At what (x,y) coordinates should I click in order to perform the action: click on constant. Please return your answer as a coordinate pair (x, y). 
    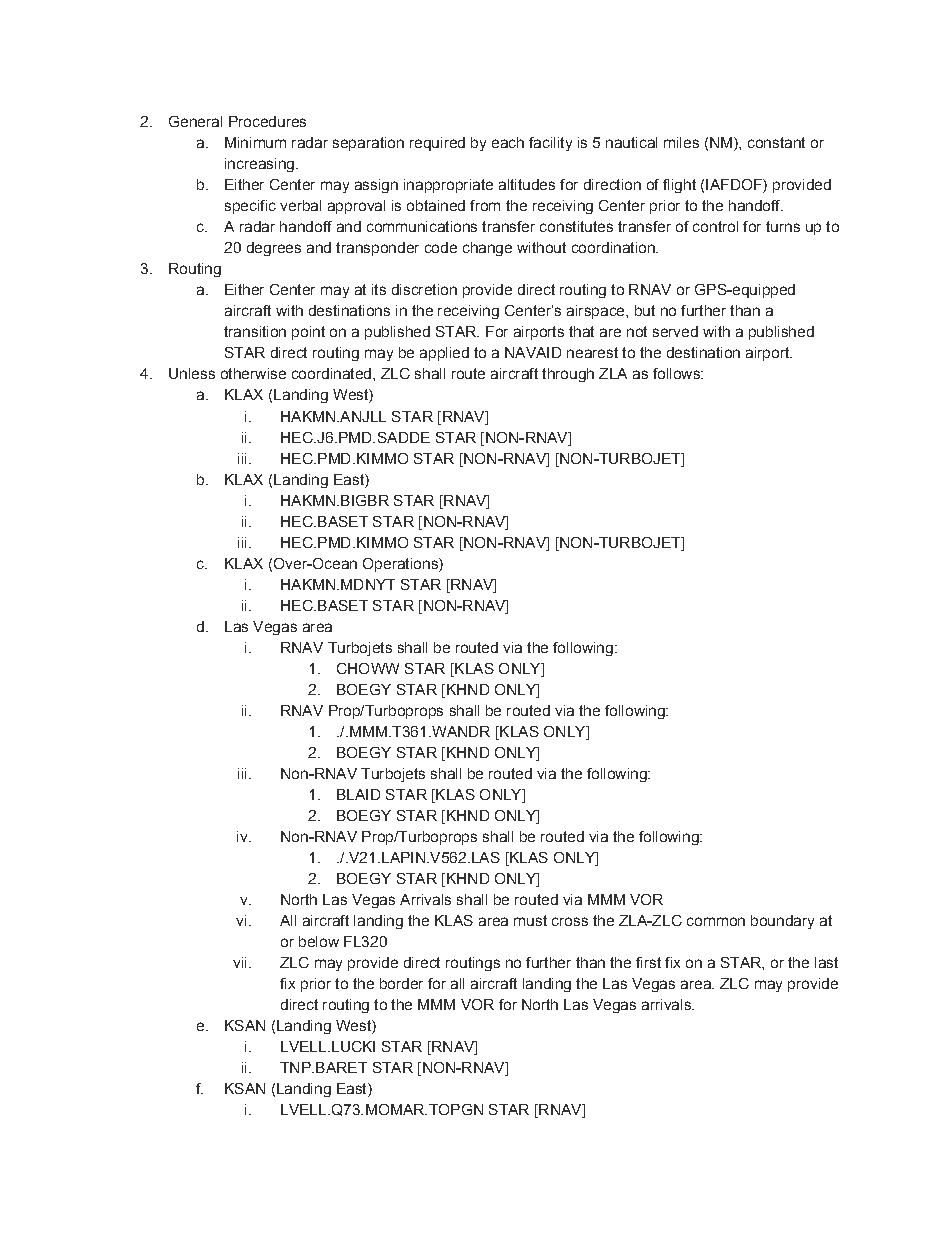
    Looking at the image, I should click on (776, 142).
